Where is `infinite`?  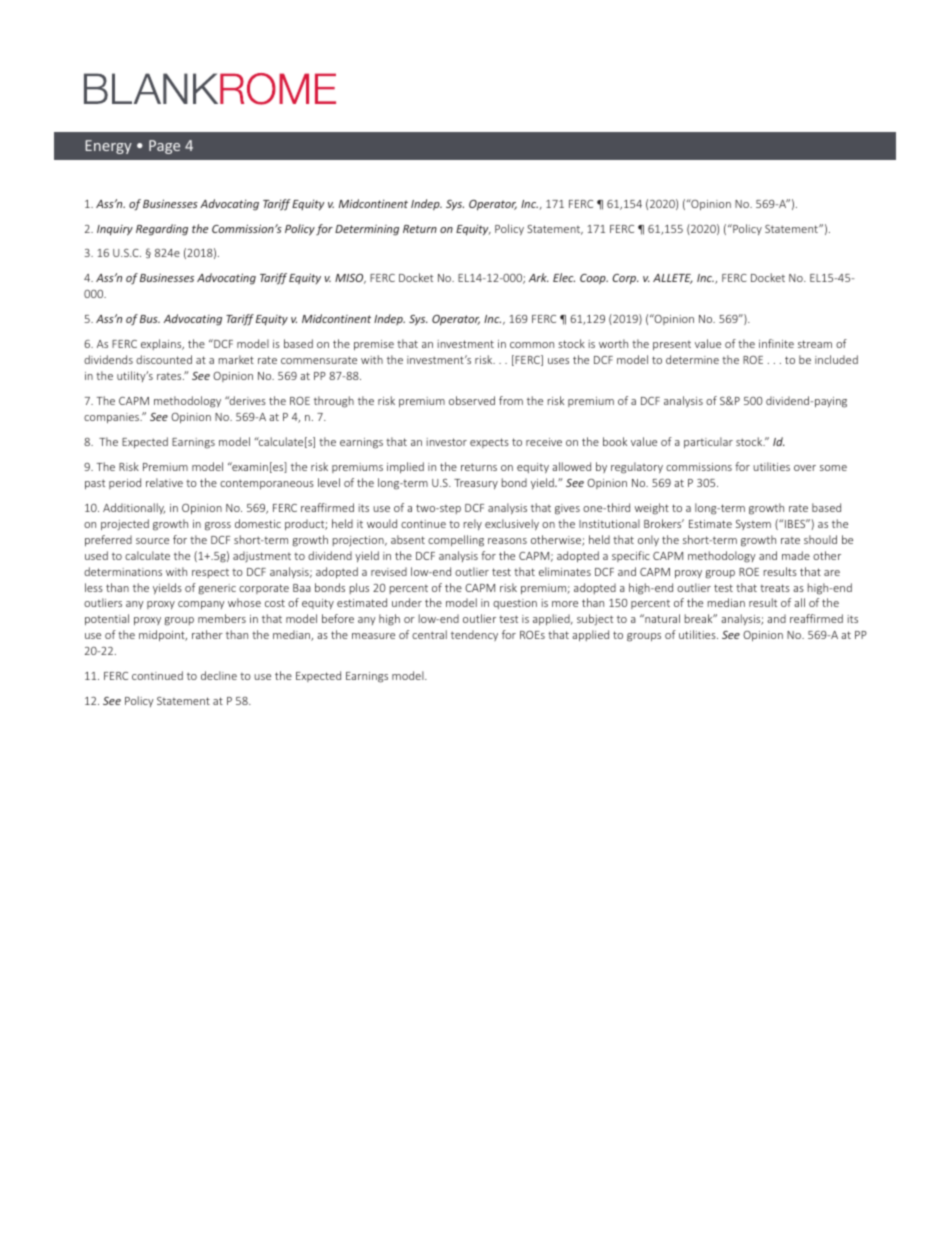 infinite is located at coordinates (776, 343).
